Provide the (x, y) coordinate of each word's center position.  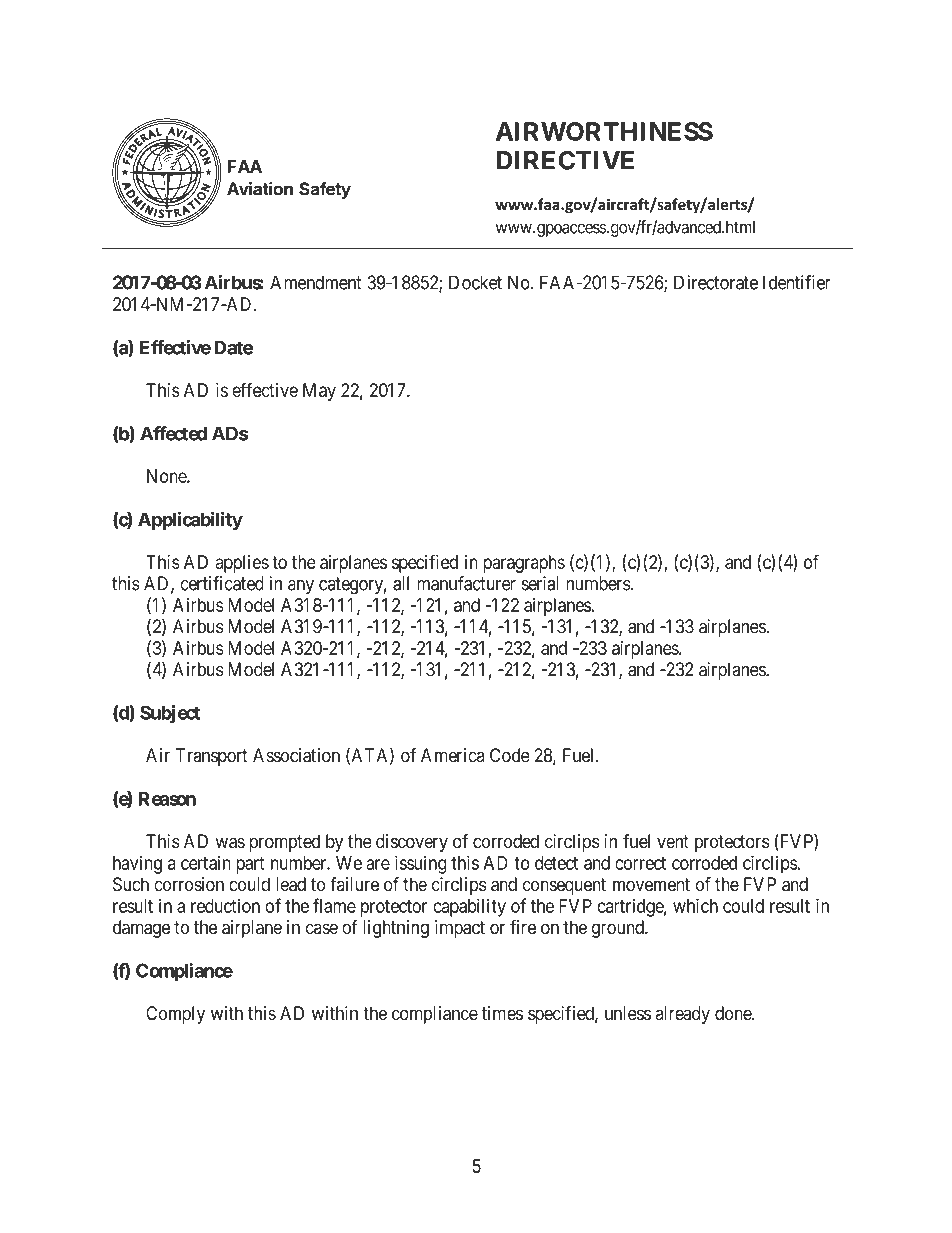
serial (540, 583)
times (502, 1013)
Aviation (260, 189)
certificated (222, 583)
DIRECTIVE (565, 160)
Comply (175, 1015)
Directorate (716, 282)
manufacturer (466, 583)
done (734, 1013)
